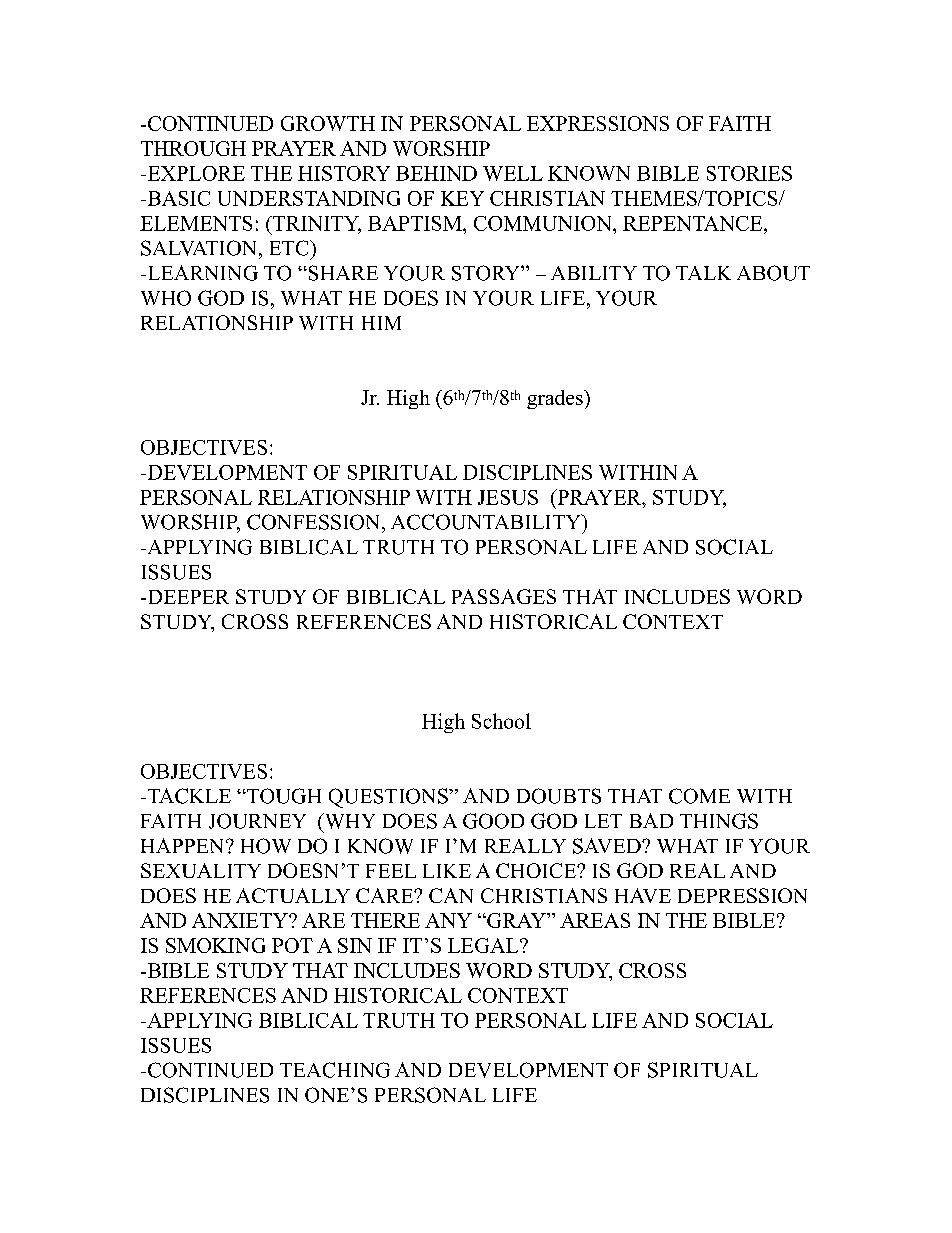 This image has width=952, height=1233. What do you see at coordinates (749, 173) in the image?
I see `STORIES` at bounding box center [749, 173].
